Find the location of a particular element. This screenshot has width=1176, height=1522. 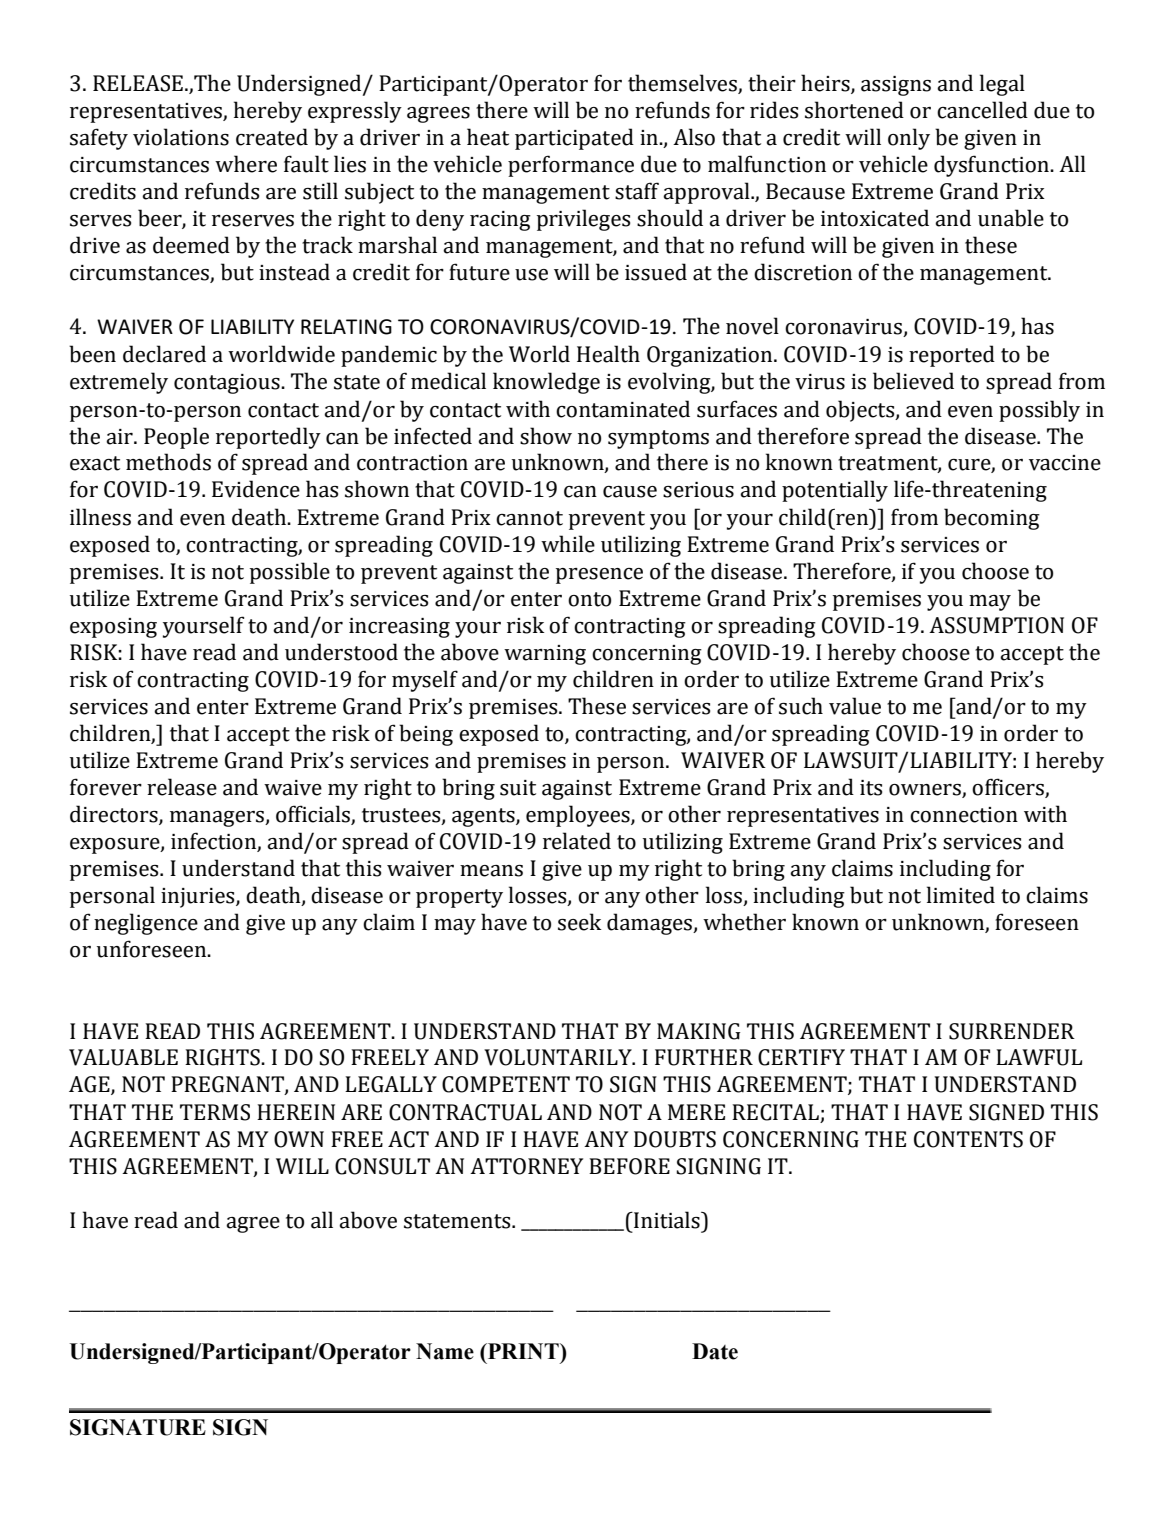

warning is located at coordinates (545, 655).
